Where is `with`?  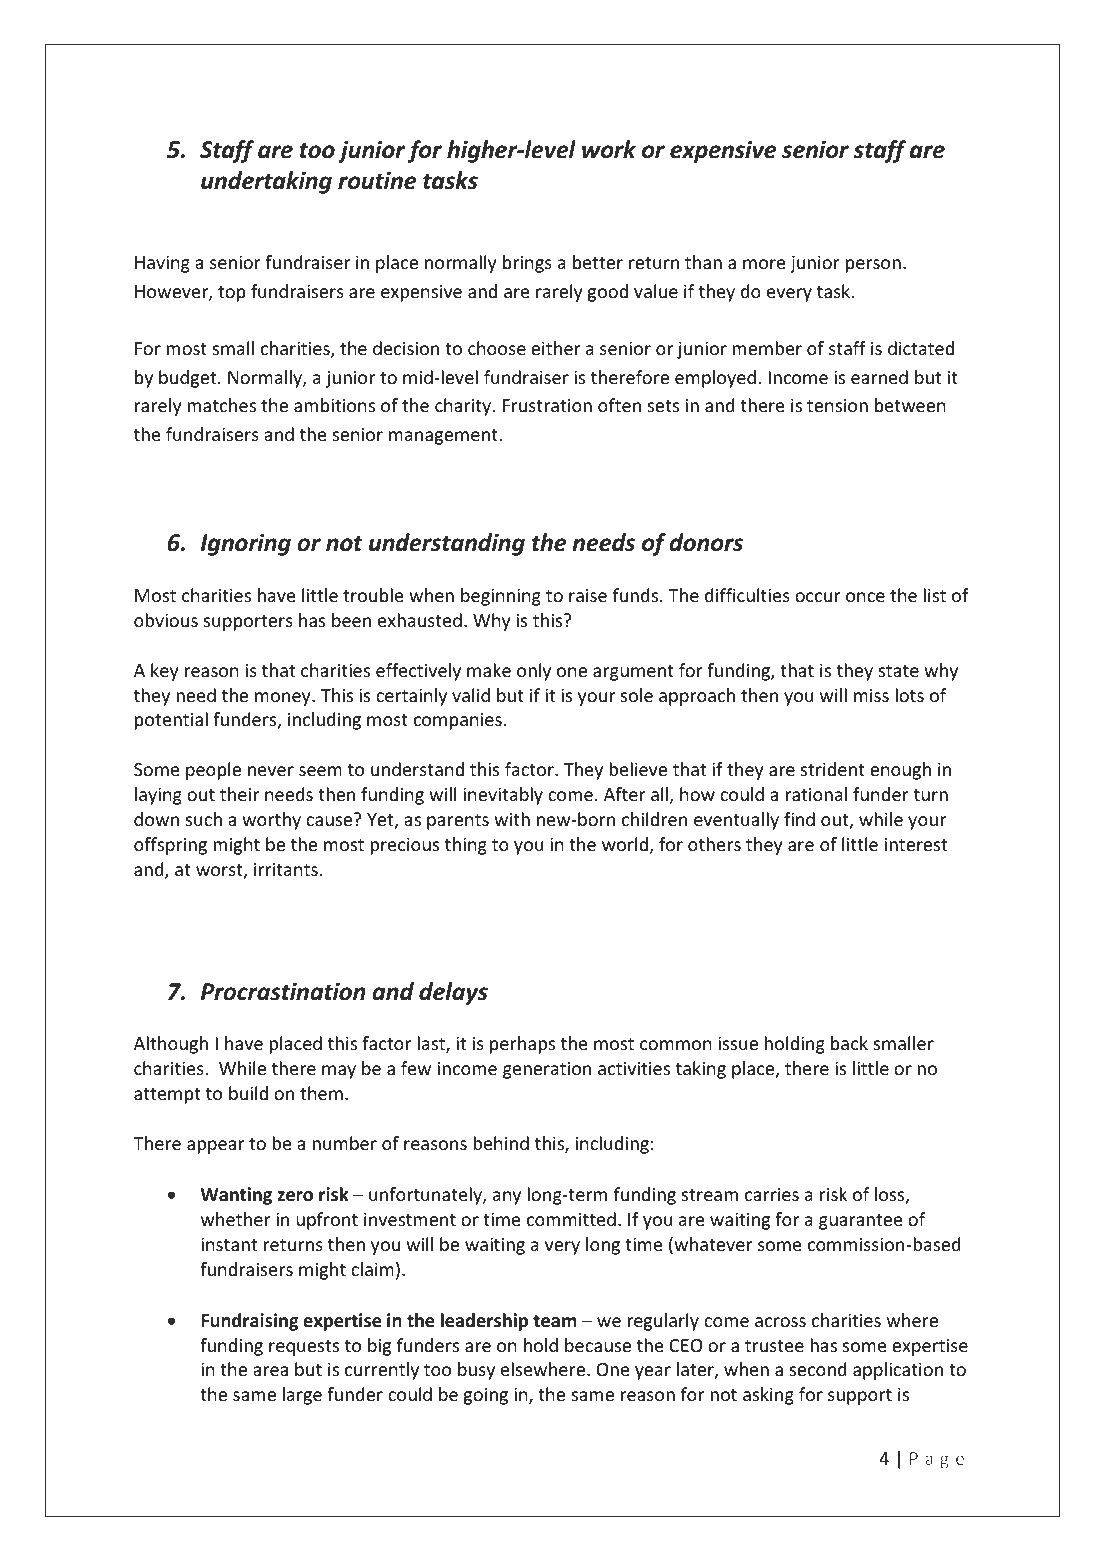
with is located at coordinates (512, 819).
